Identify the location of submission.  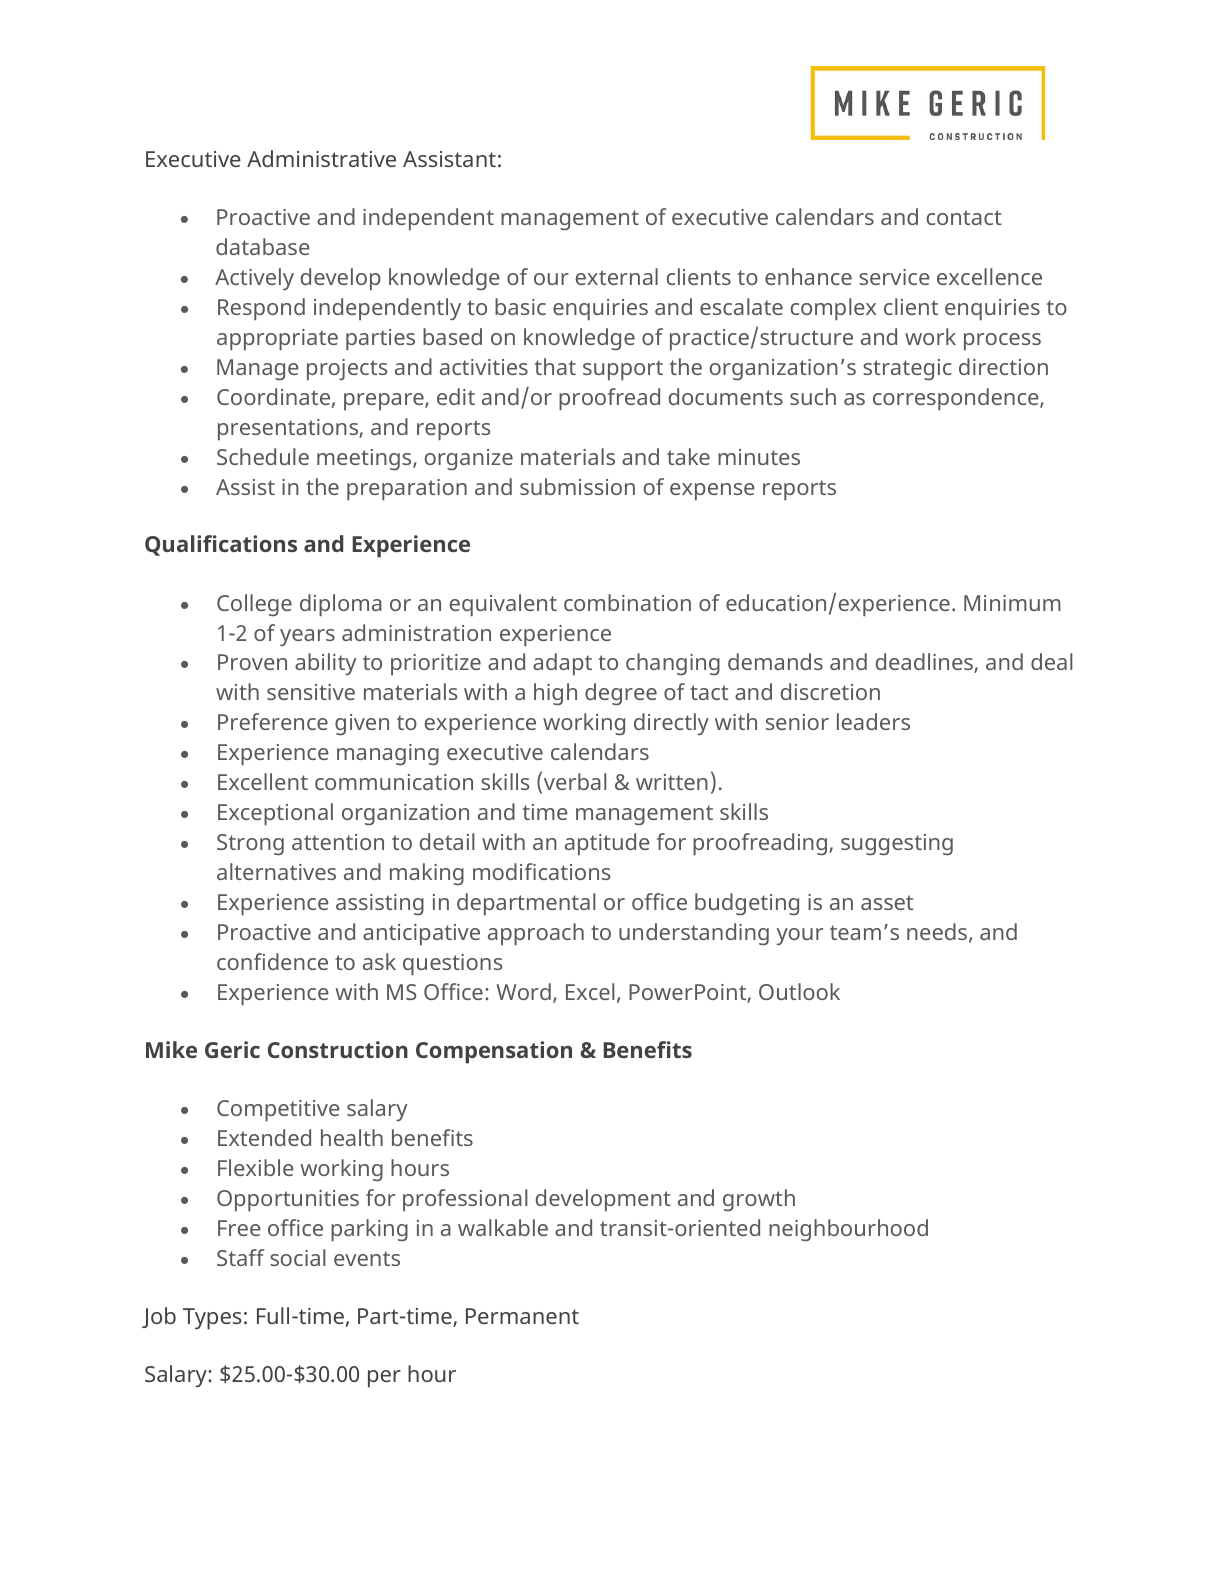
(577, 486).
